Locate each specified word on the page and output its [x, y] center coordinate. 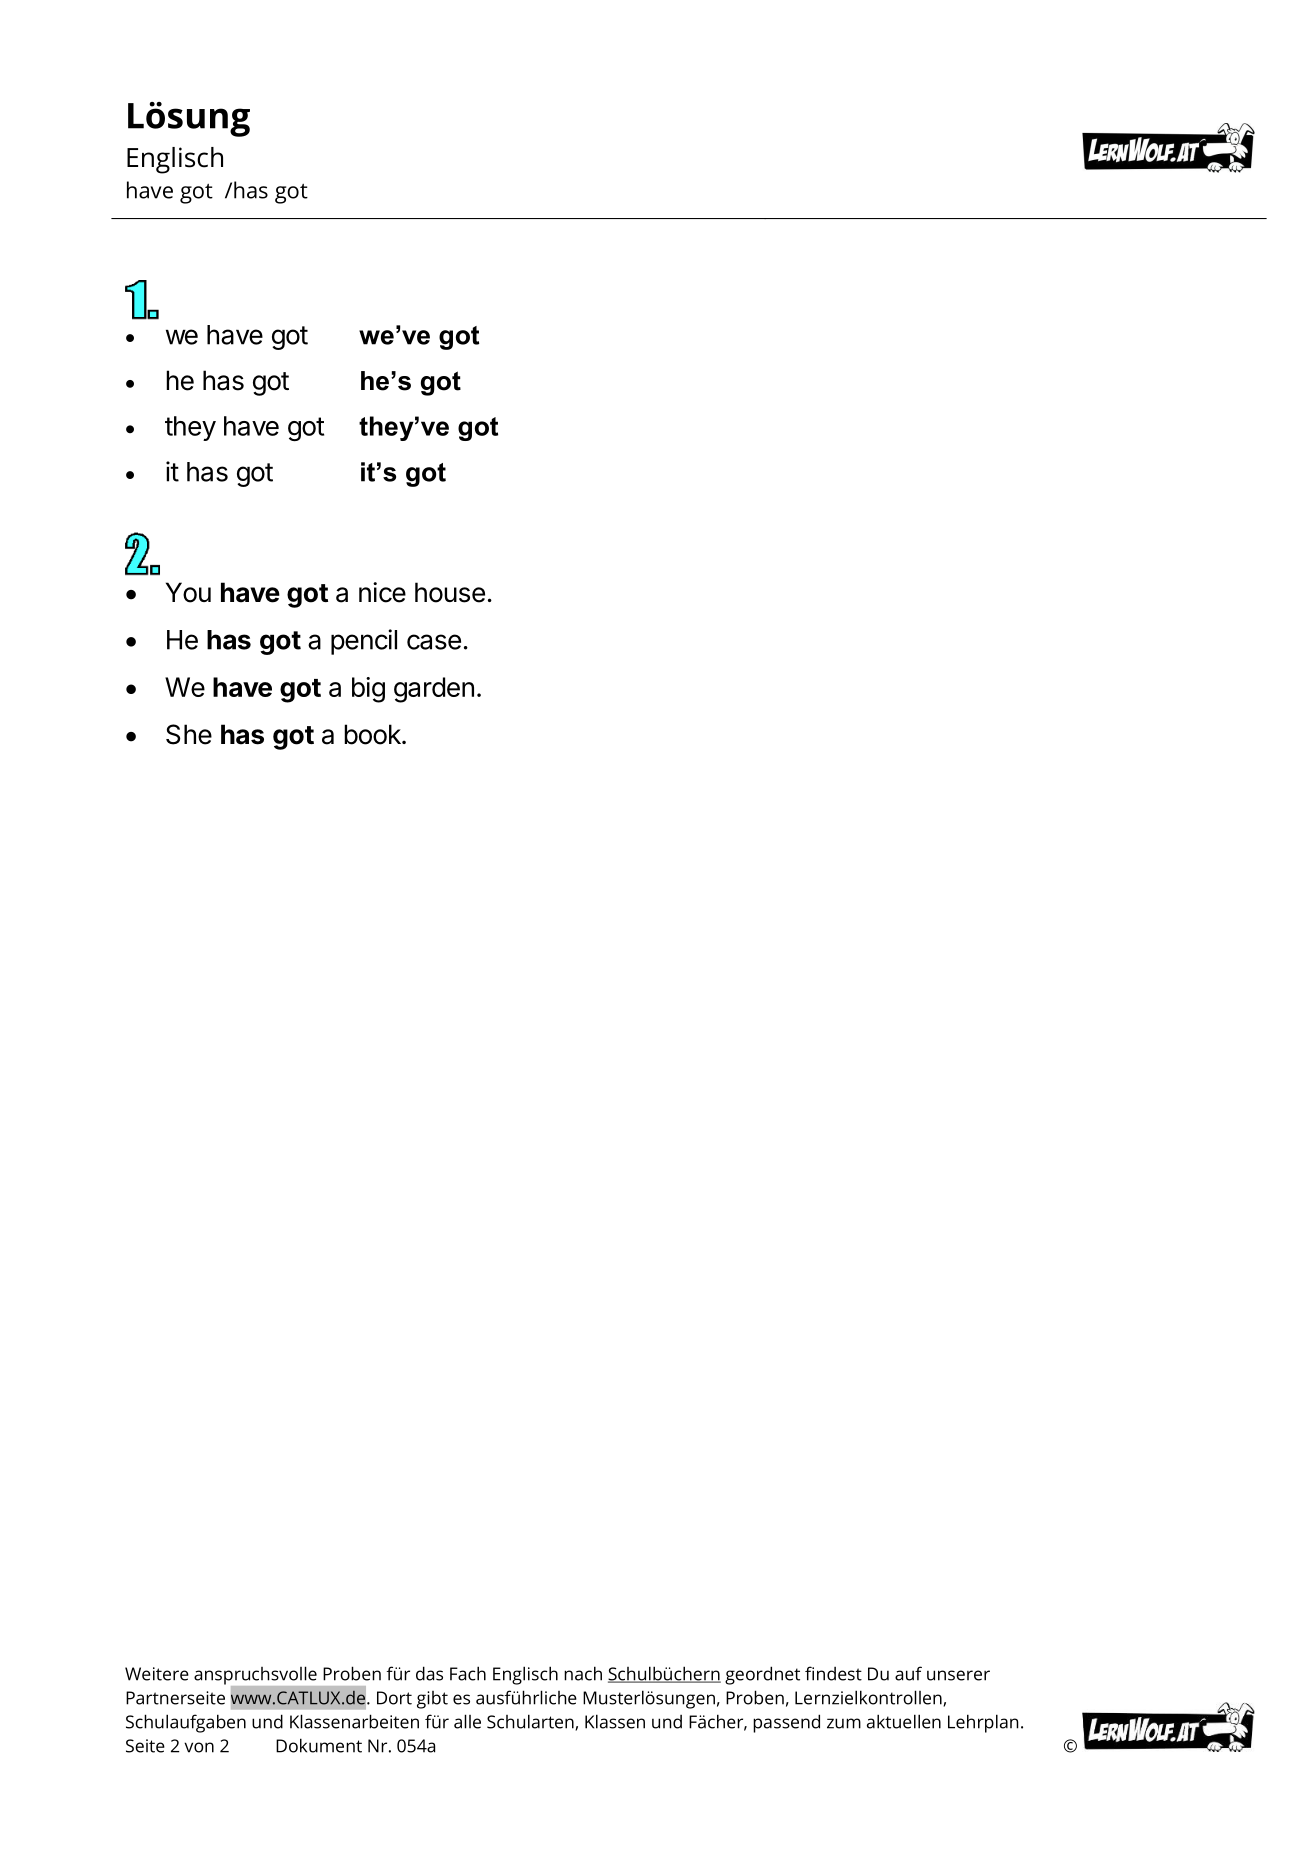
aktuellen [904, 1721]
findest [833, 1673]
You [188, 592]
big [368, 690]
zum [844, 1723]
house [450, 592]
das [429, 1673]
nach [583, 1673]
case [434, 642]
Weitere [157, 1674]
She [189, 734]
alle [467, 1721]
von [199, 1747]
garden [434, 690]
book [373, 734]
